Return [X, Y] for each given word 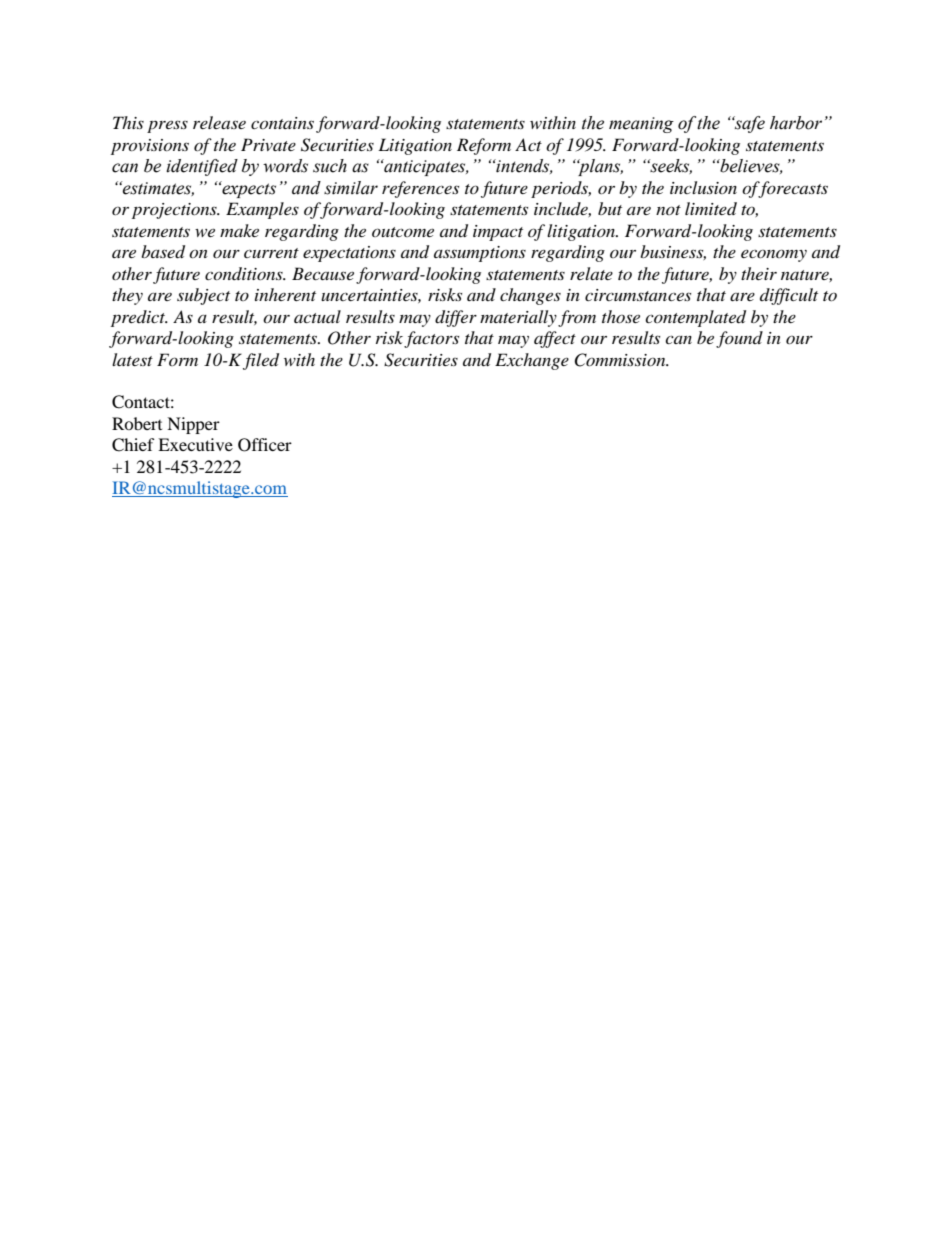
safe [749, 124]
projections [175, 211]
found [739, 339]
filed [261, 361]
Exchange [532, 361]
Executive [195, 444]
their [759, 273]
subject [203, 296]
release [219, 122]
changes [530, 296]
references [420, 189]
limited [711, 208]
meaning [641, 125]
